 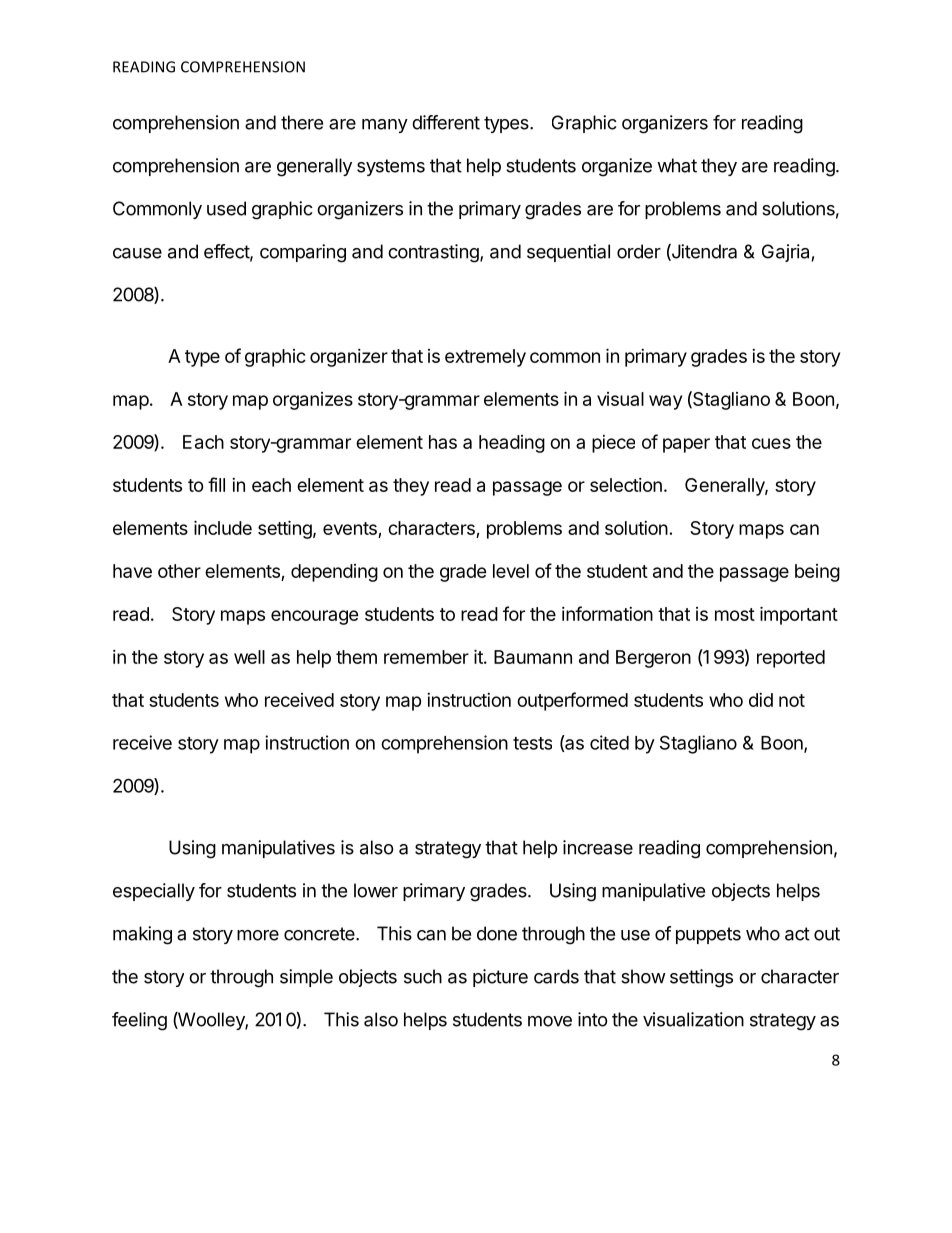 I want to click on other, so click(x=179, y=571).
